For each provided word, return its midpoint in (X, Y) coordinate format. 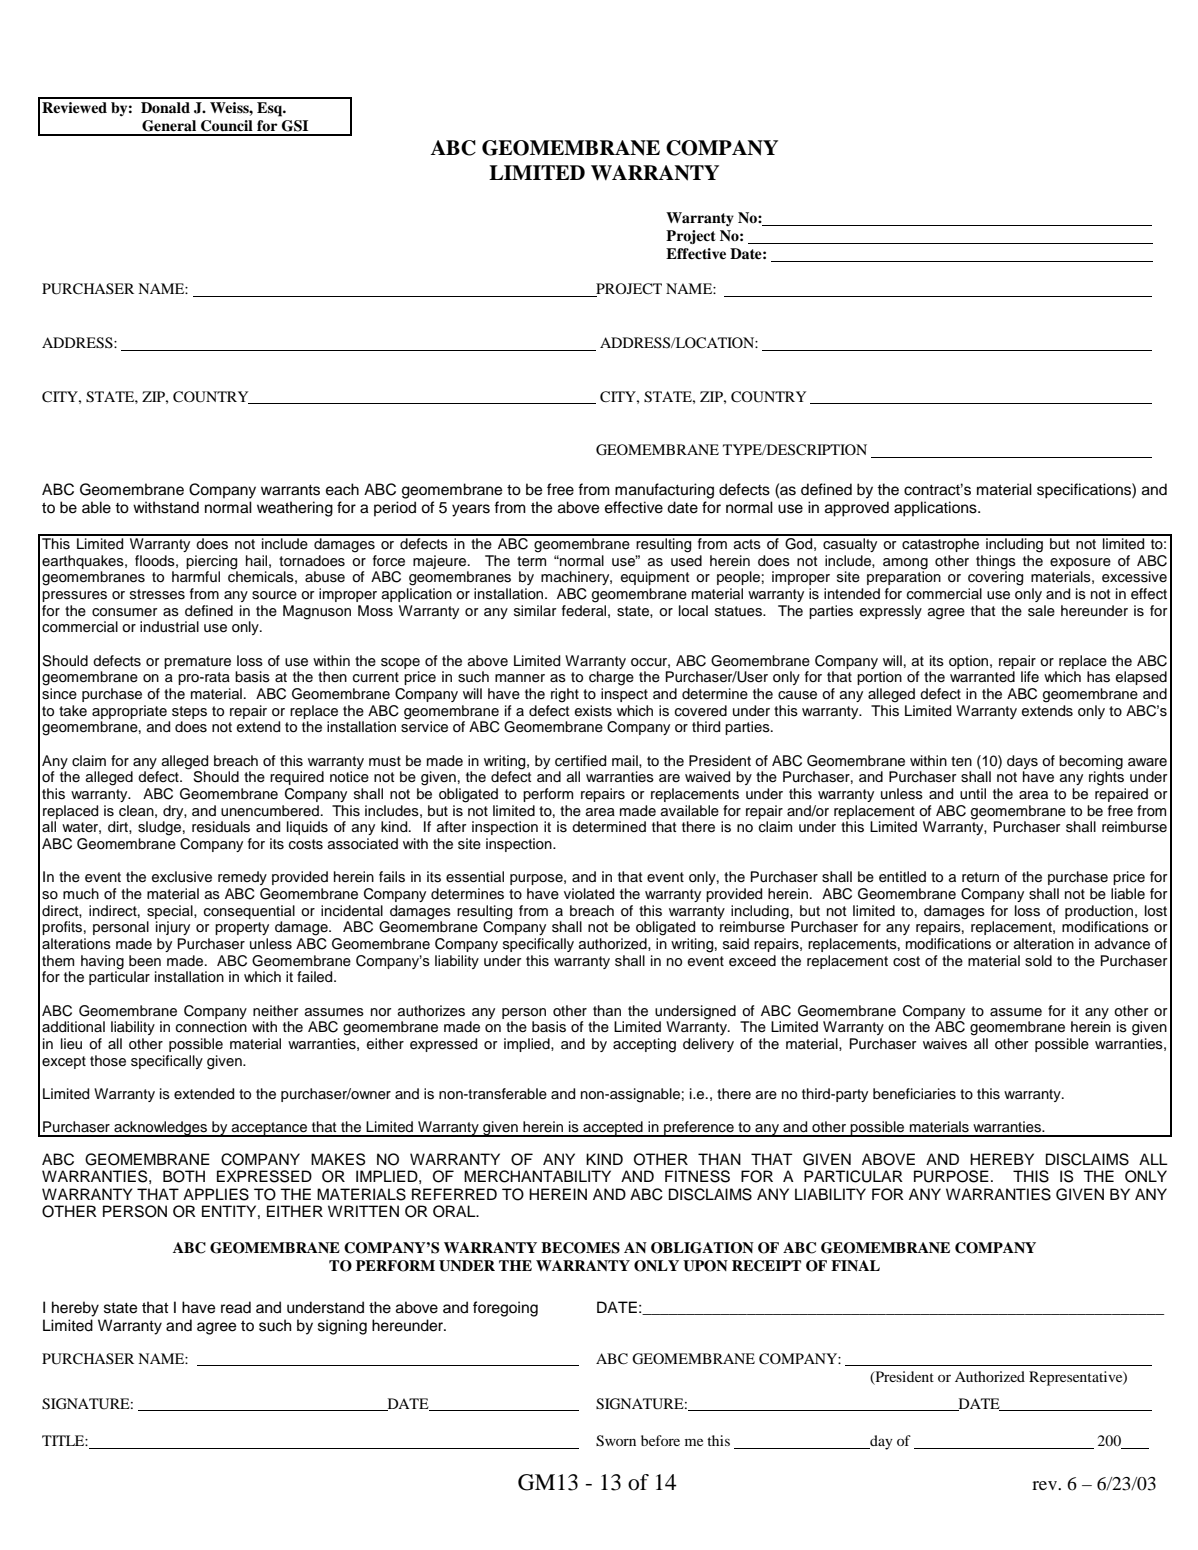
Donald (165, 107)
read (236, 1307)
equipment (655, 578)
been (145, 961)
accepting (644, 1045)
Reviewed (74, 107)
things (996, 562)
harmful (196, 576)
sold (1038, 961)
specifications (1085, 491)
